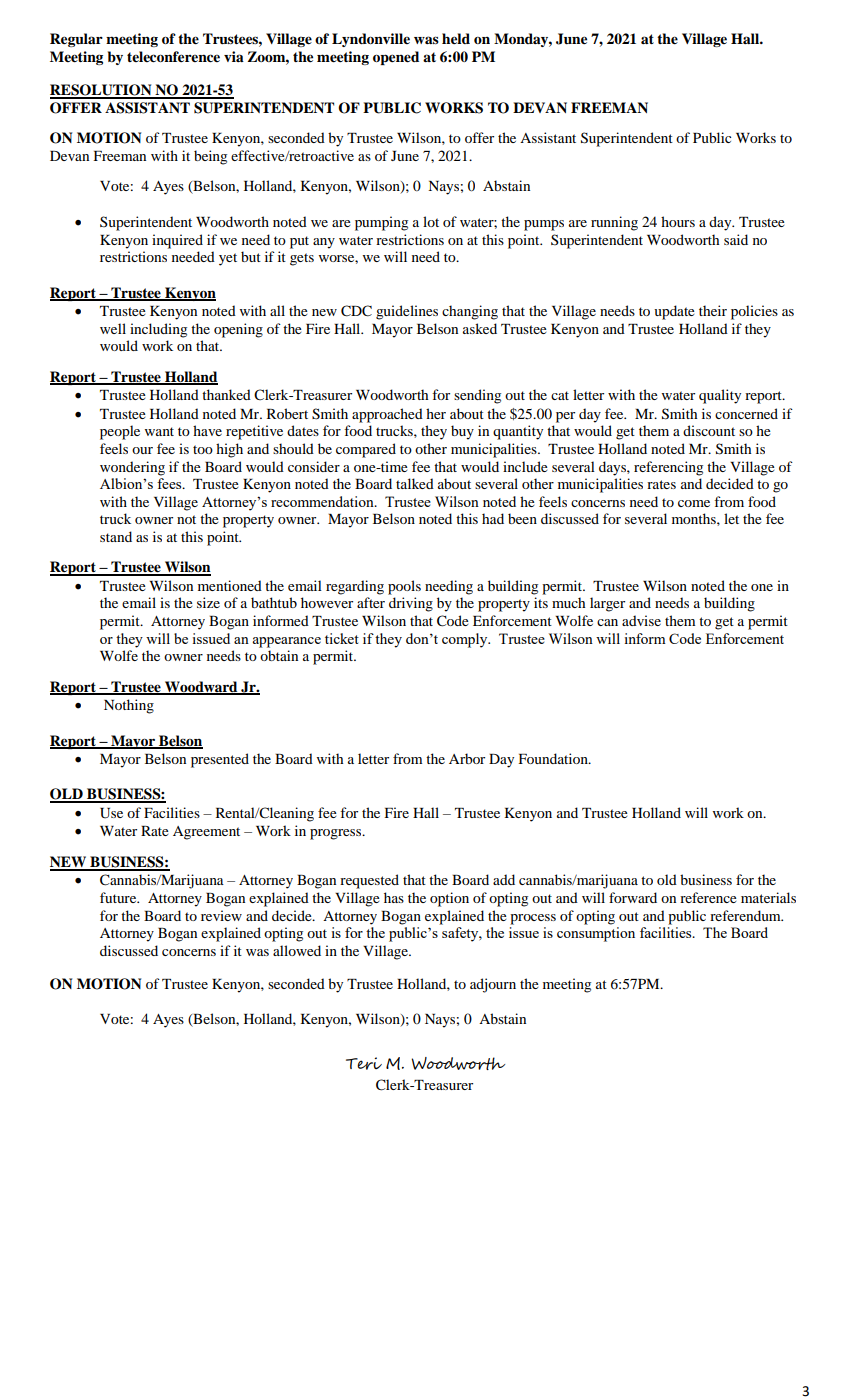  Describe the element at coordinates (456, 38) in the document. I see `held` at that location.
